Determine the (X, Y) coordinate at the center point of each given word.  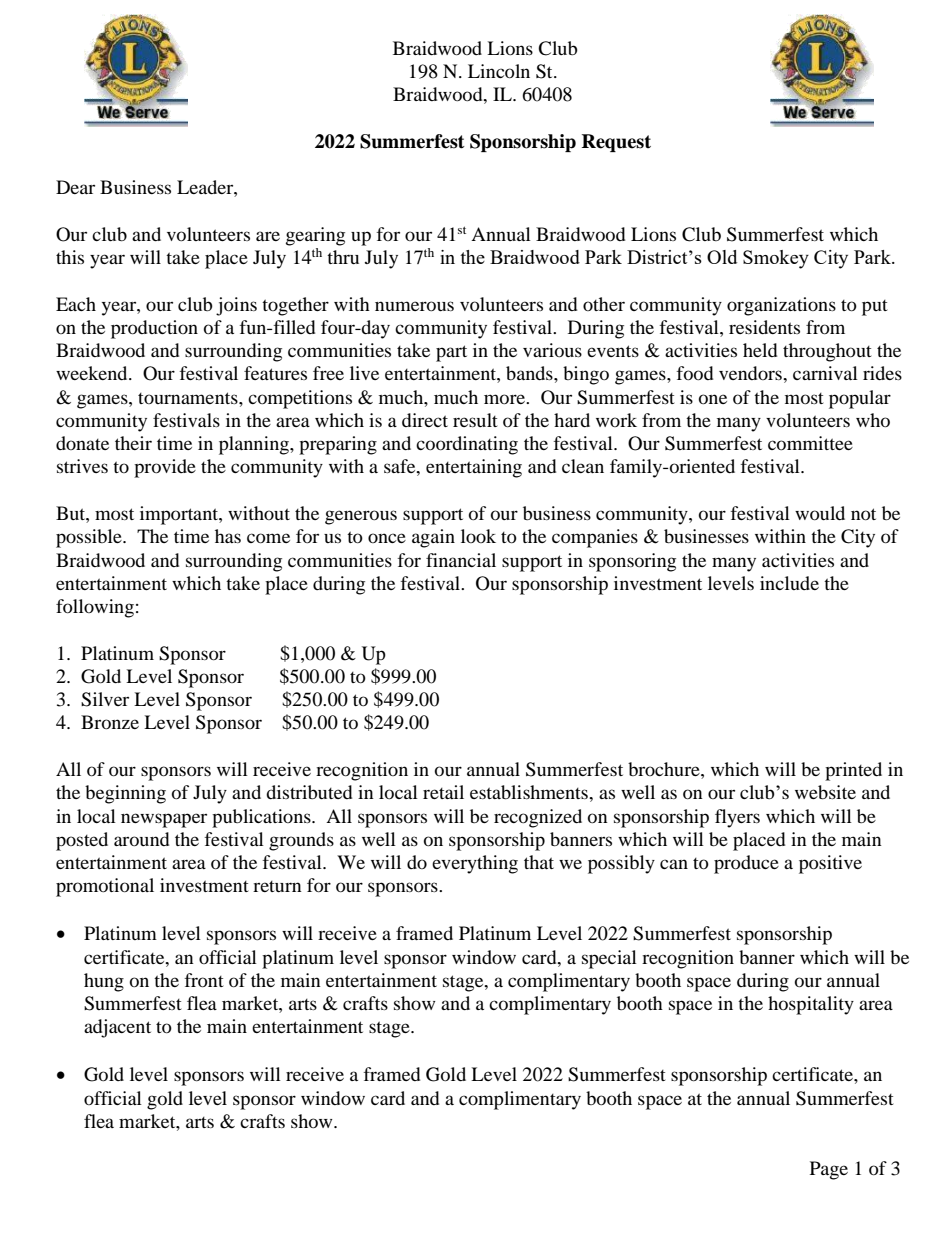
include (789, 583)
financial (461, 560)
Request (616, 143)
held (760, 350)
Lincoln (499, 71)
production (154, 329)
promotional (105, 887)
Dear (75, 187)
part (451, 353)
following (95, 608)
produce (746, 864)
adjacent (117, 1028)
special (609, 959)
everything (475, 864)
